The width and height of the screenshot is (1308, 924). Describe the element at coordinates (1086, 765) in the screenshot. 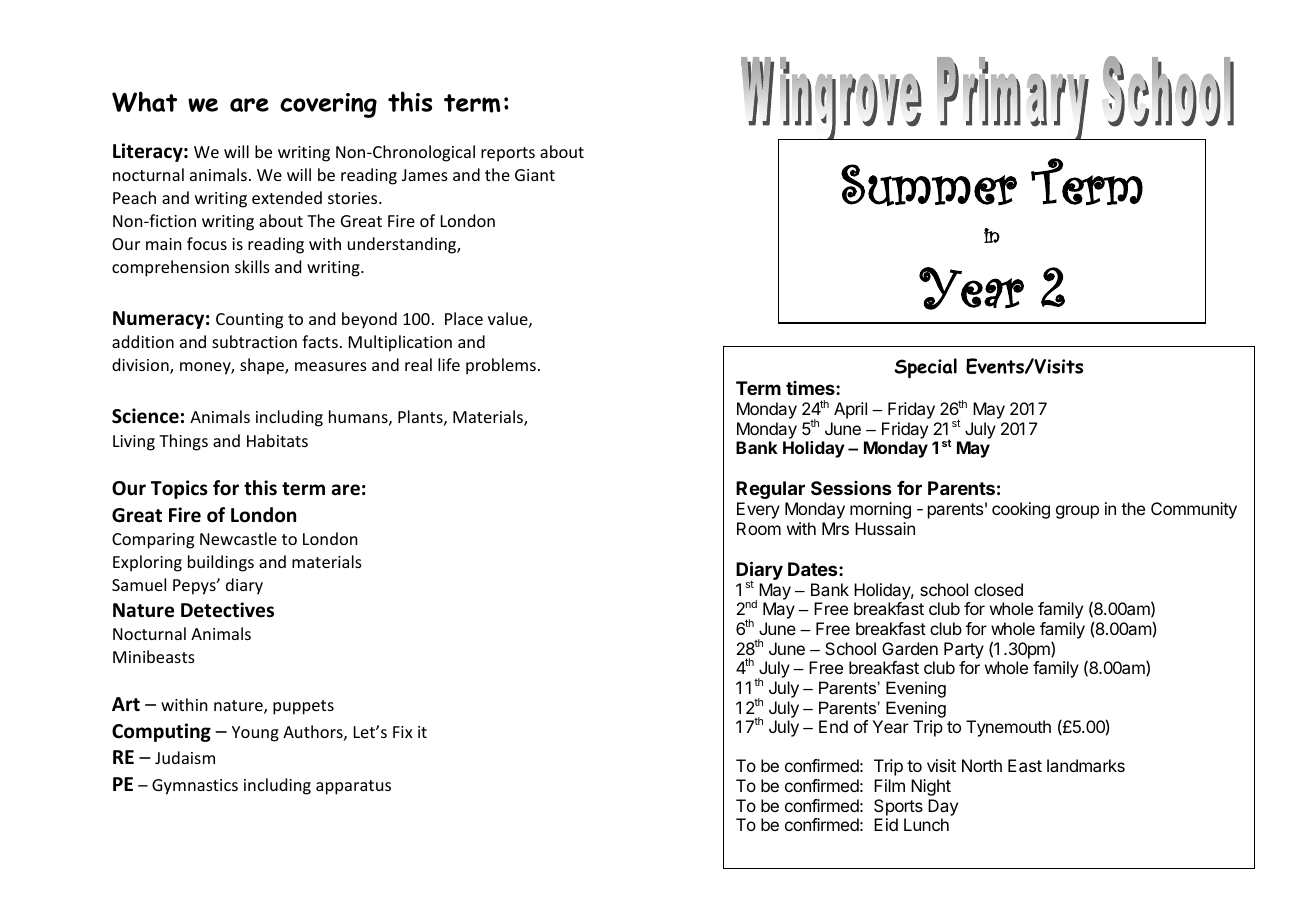

I see `landmarks` at that location.
